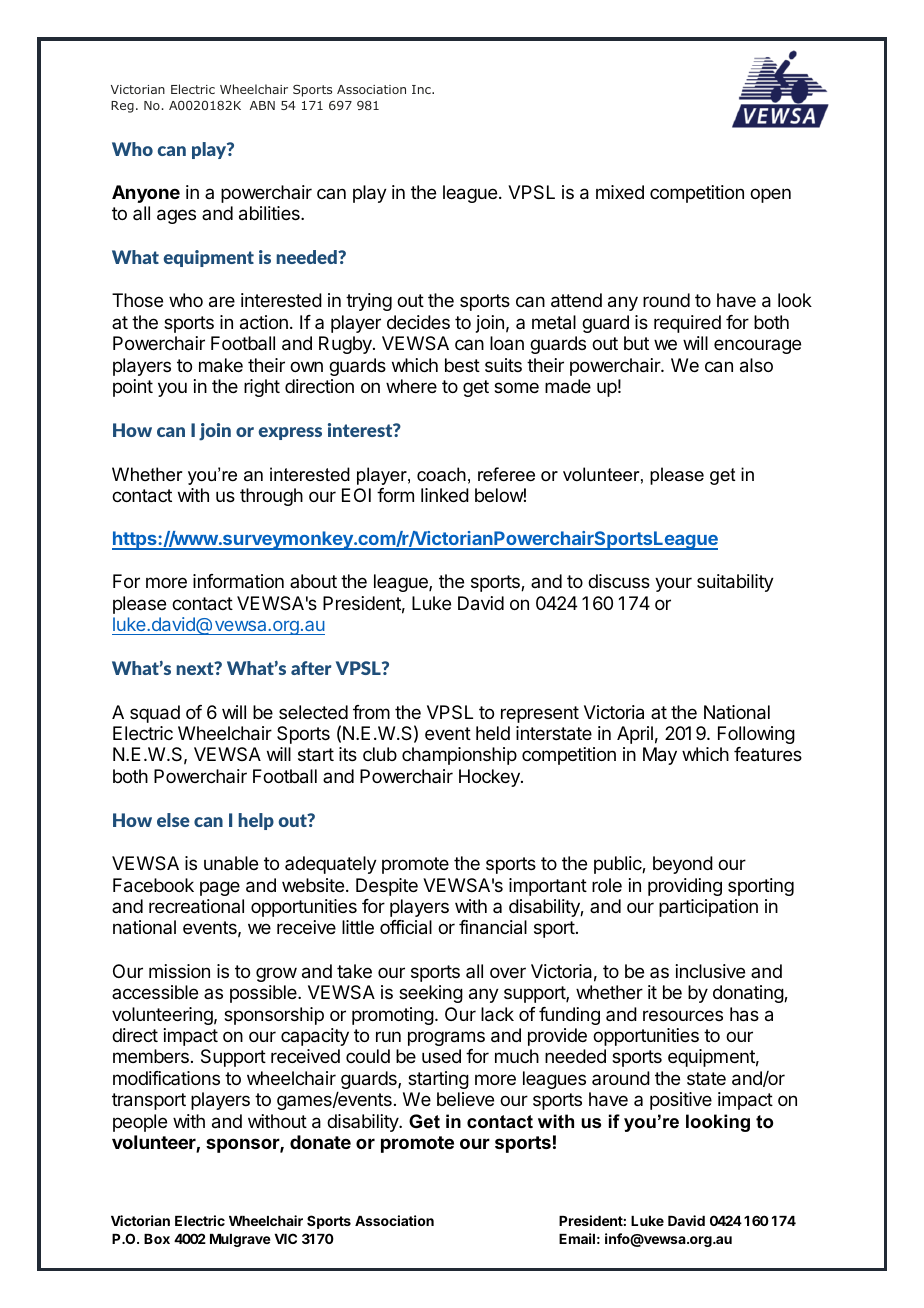 The image size is (924, 1308). Describe the element at coordinates (231, 863) in the image. I see `unable` at that location.
